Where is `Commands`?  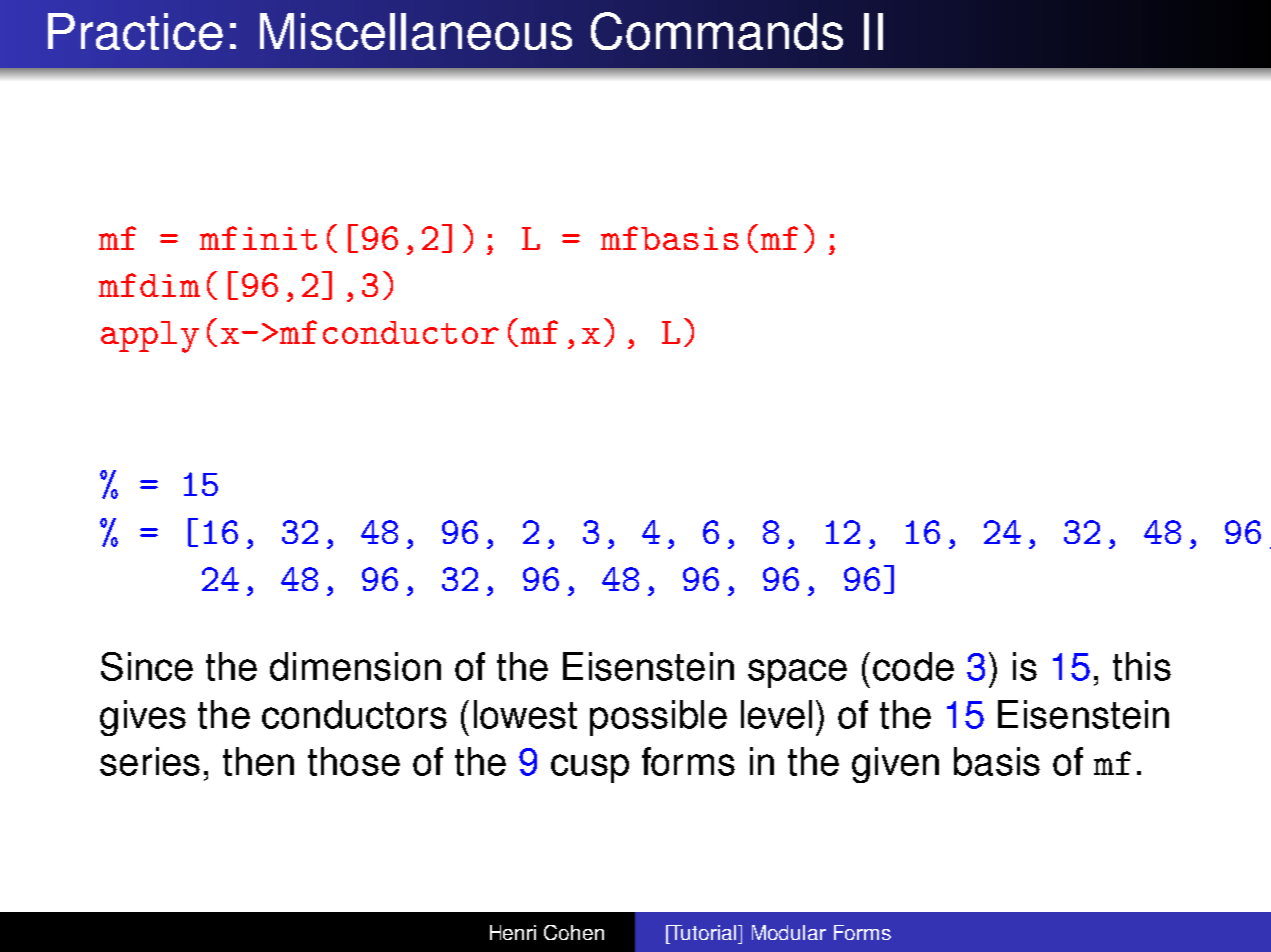
Commands is located at coordinates (717, 31).
